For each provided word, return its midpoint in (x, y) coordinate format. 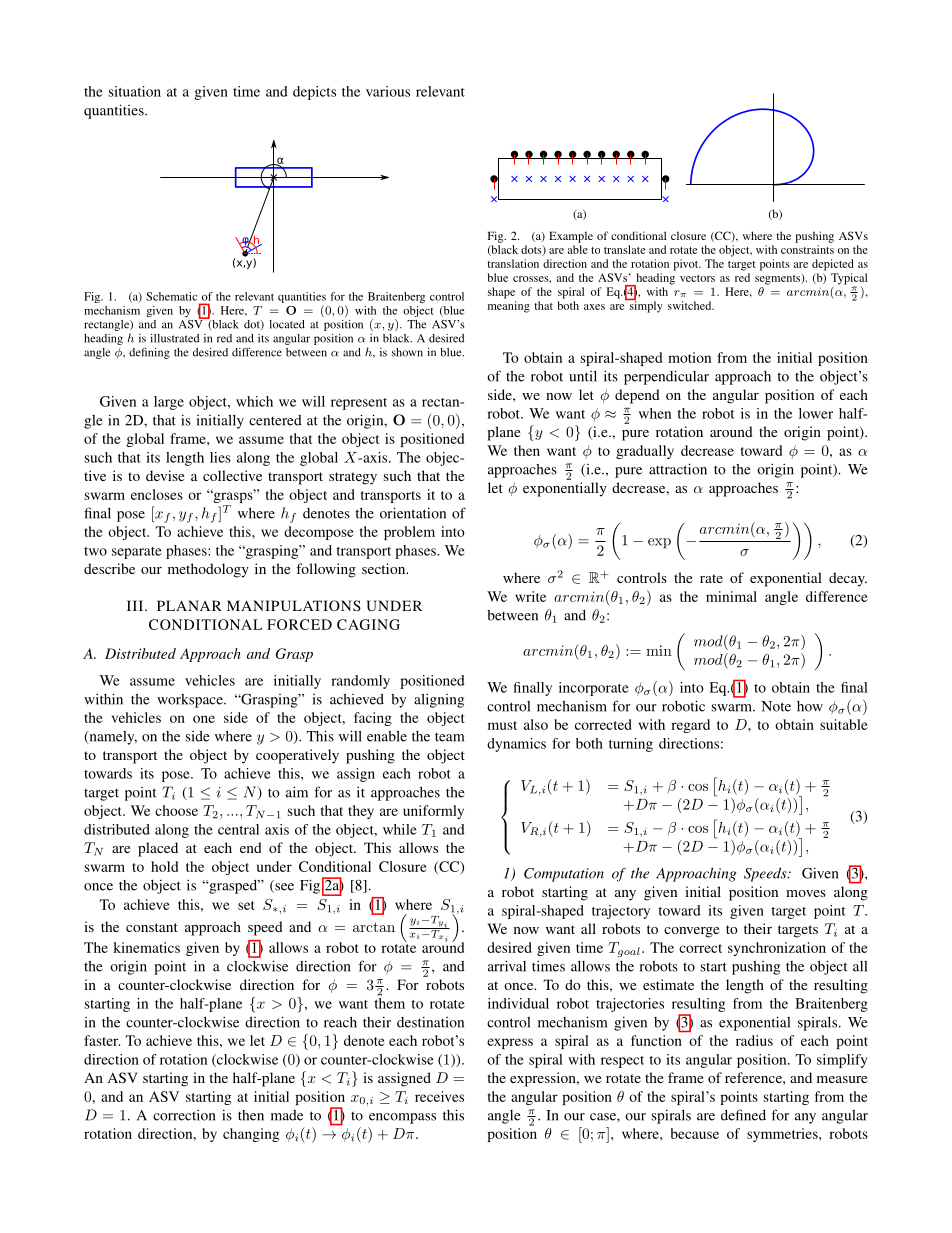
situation (135, 91)
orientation (413, 513)
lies (220, 457)
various (388, 91)
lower (816, 413)
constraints (807, 249)
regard (690, 726)
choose (176, 810)
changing (251, 1135)
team (449, 737)
